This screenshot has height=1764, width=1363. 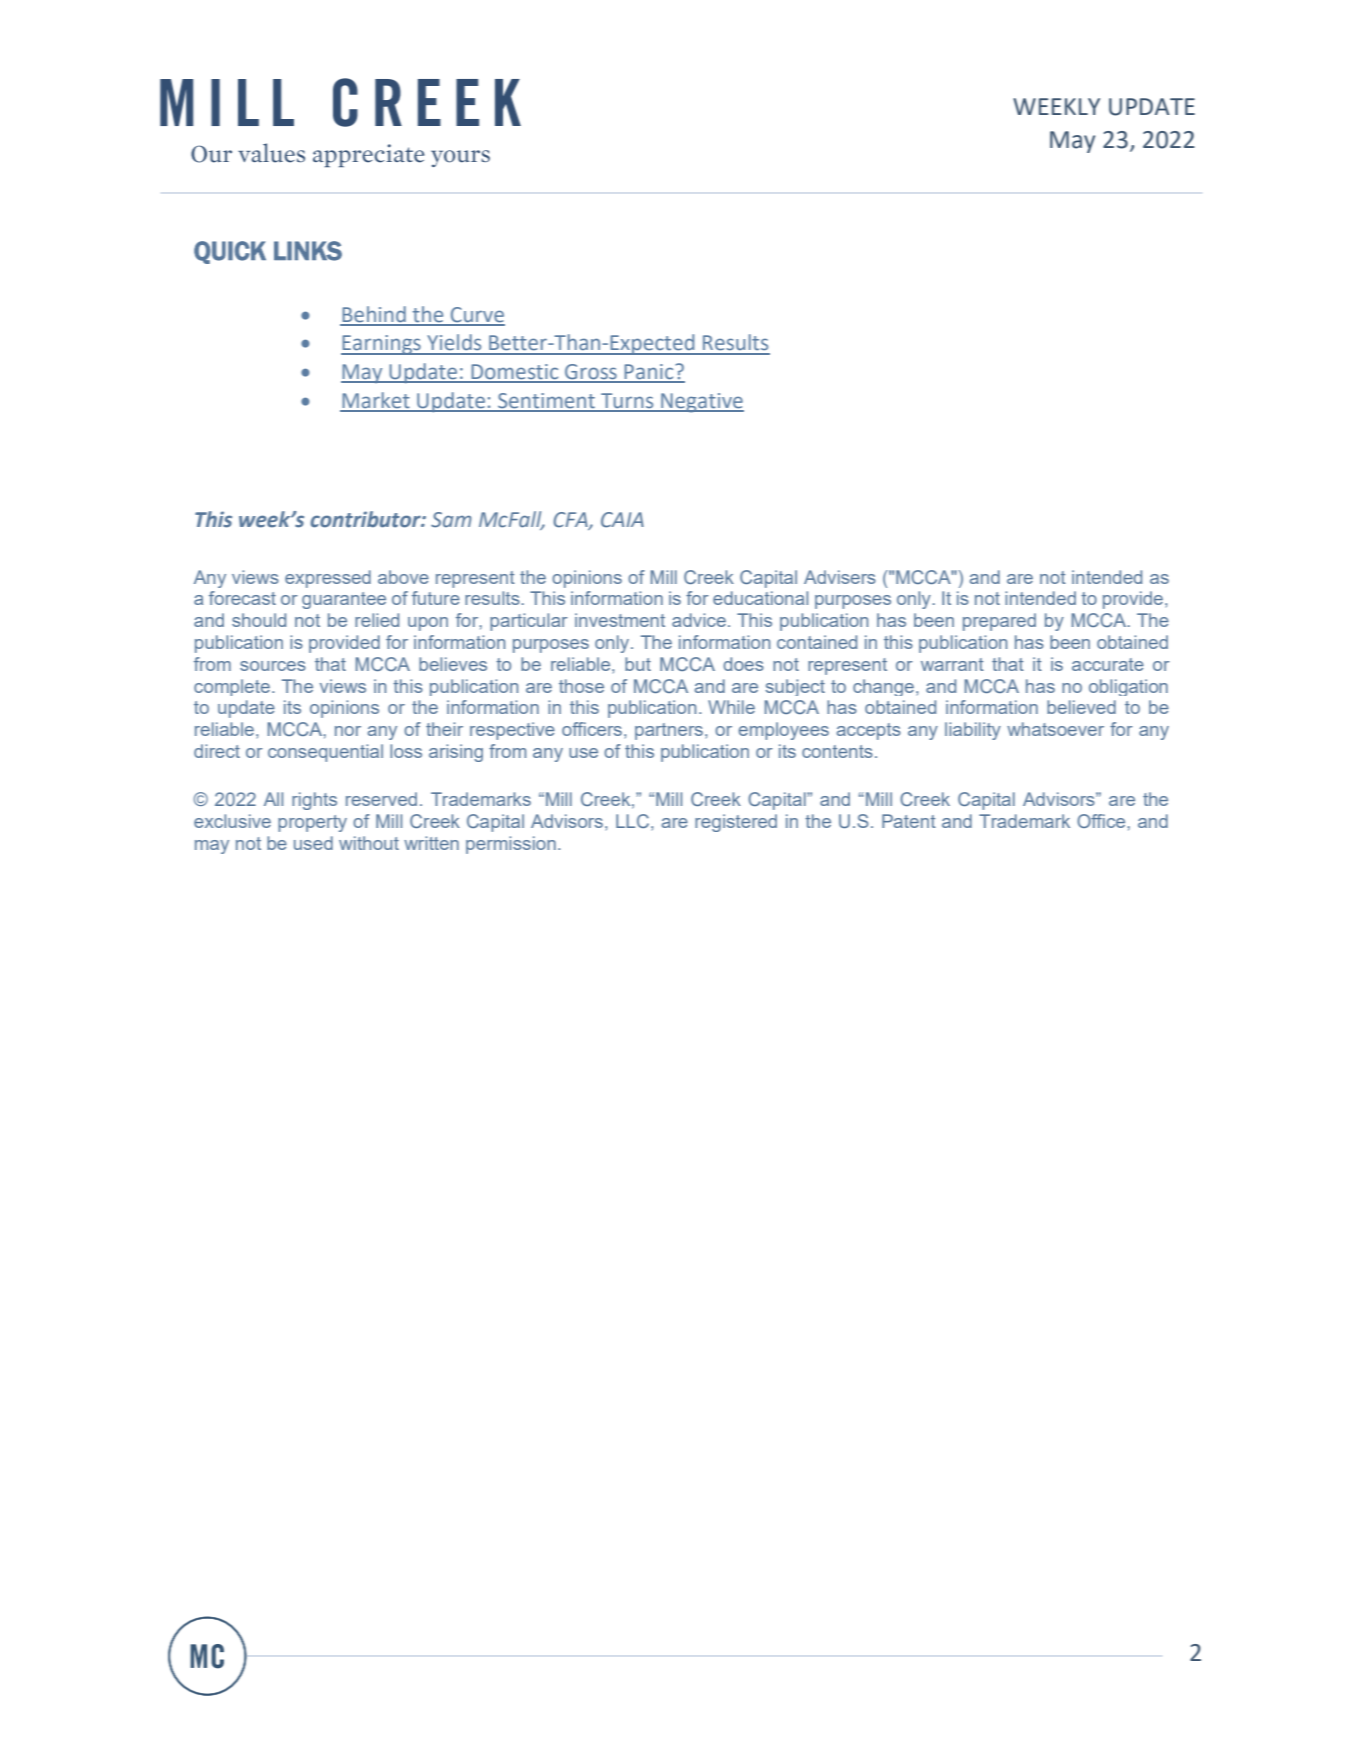 I want to click on LLC, so click(x=634, y=821).
